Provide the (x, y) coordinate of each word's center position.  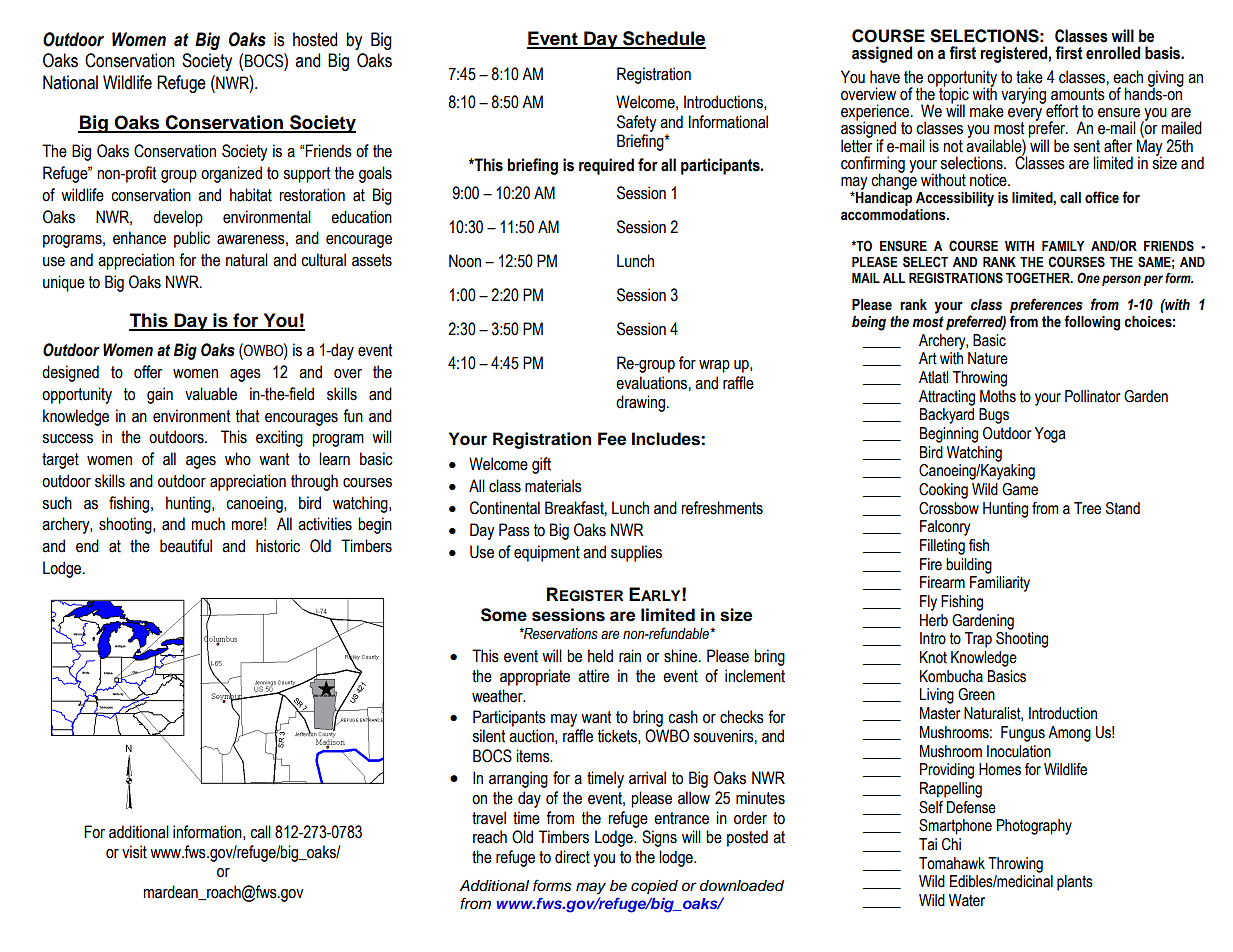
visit (134, 852)
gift (541, 465)
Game (1020, 489)
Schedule (663, 39)
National (70, 82)
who (238, 459)
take (1029, 77)
